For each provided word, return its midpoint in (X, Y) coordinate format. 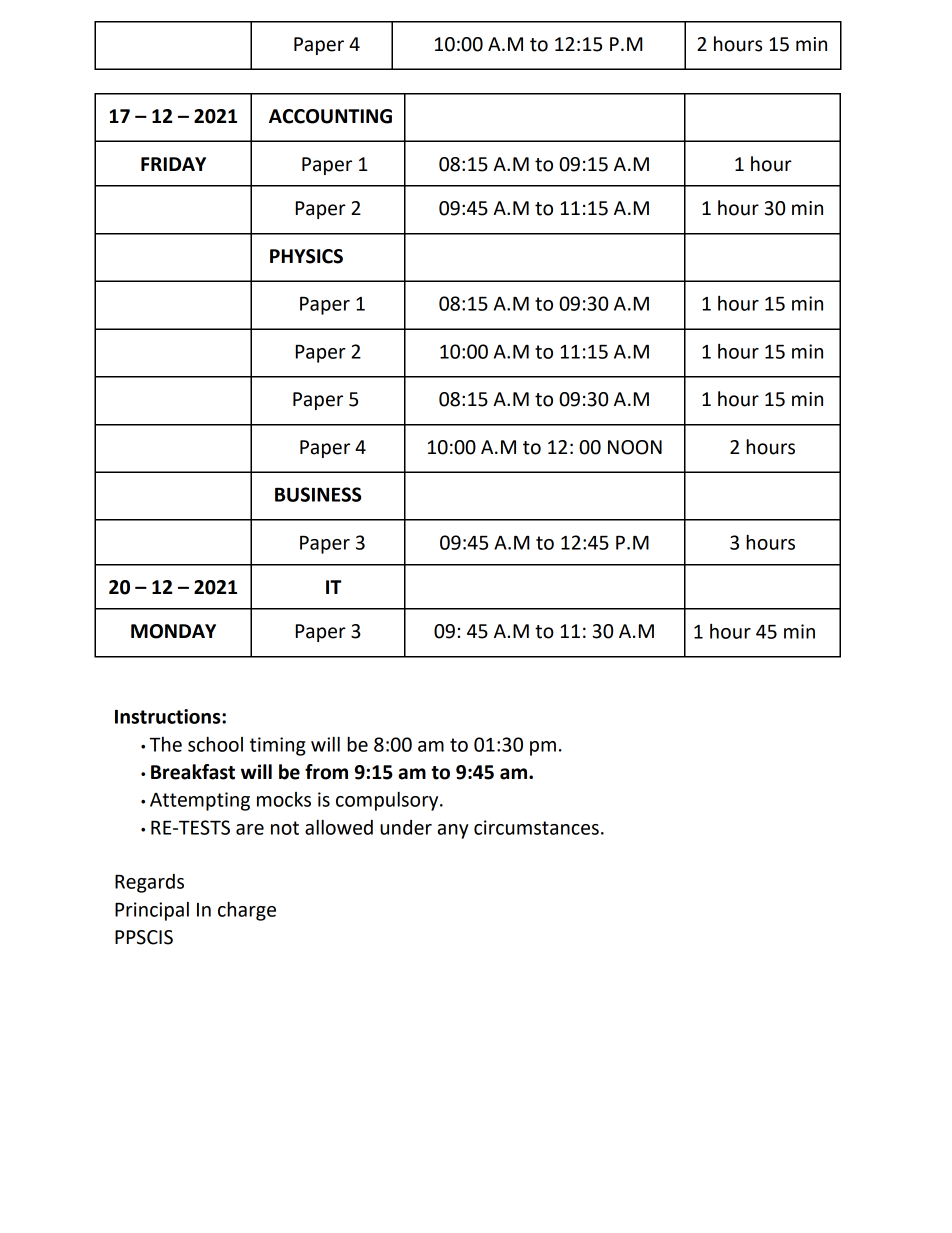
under (406, 827)
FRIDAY (173, 164)
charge (247, 911)
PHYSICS (306, 256)
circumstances (536, 827)
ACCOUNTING (330, 116)
